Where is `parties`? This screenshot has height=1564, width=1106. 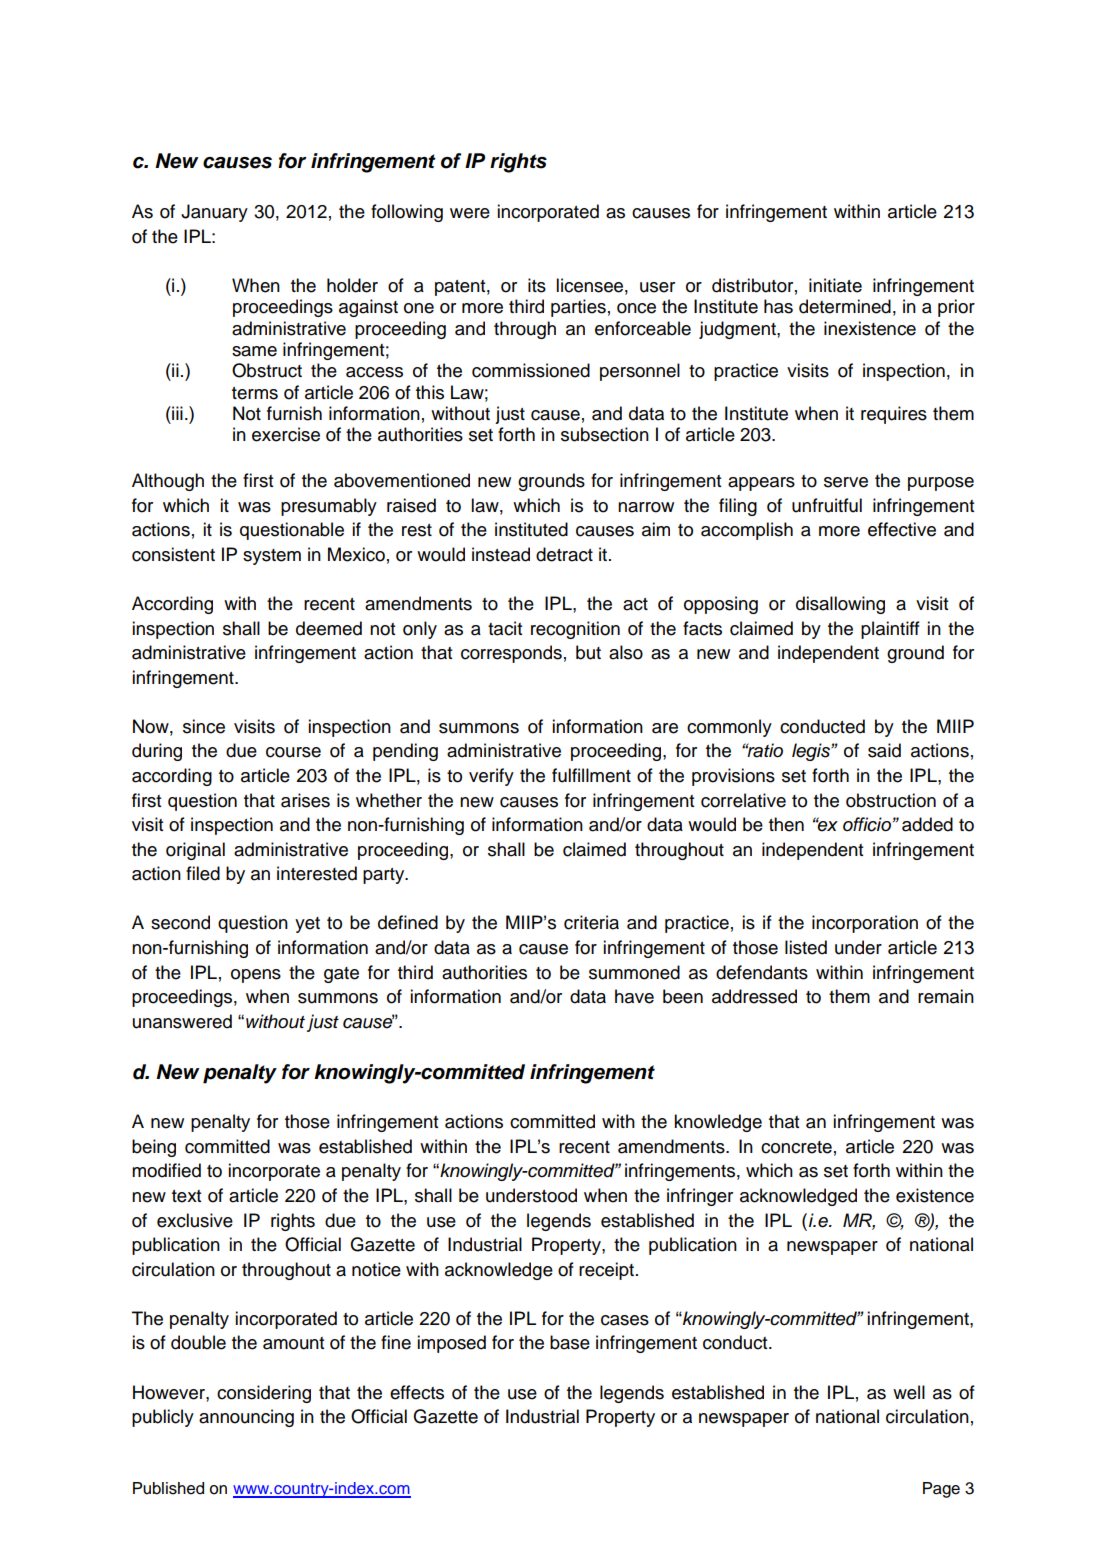
parties is located at coordinates (578, 308).
